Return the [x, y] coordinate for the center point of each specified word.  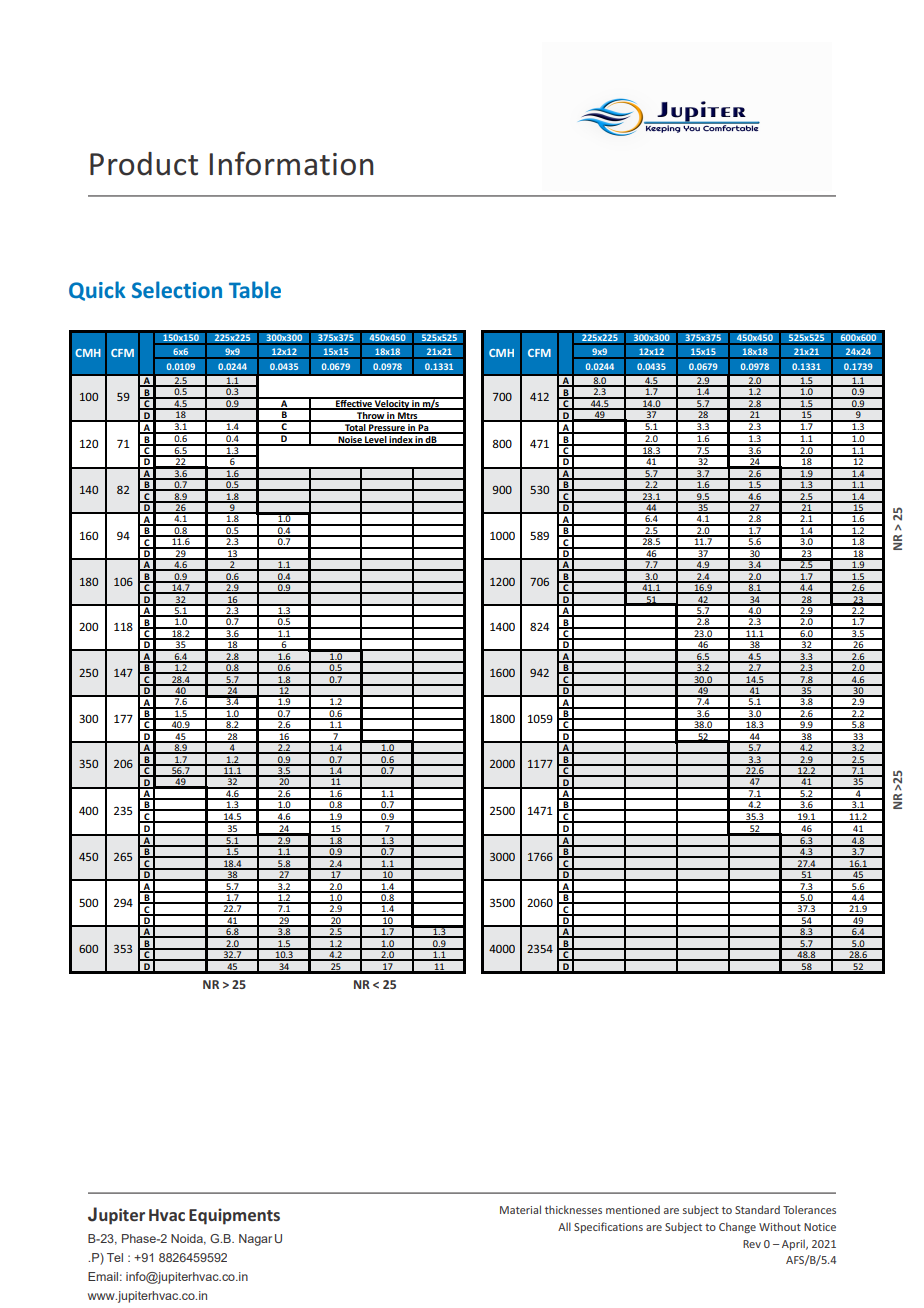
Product [144, 164]
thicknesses [573, 1209]
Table [255, 289]
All [564, 1226]
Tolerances [809, 1209]
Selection [177, 289]
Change [737, 1227]
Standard [757, 1209]
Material [520, 1209]
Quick [97, 291]
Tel [115, 1257]
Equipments [234, 1216]
